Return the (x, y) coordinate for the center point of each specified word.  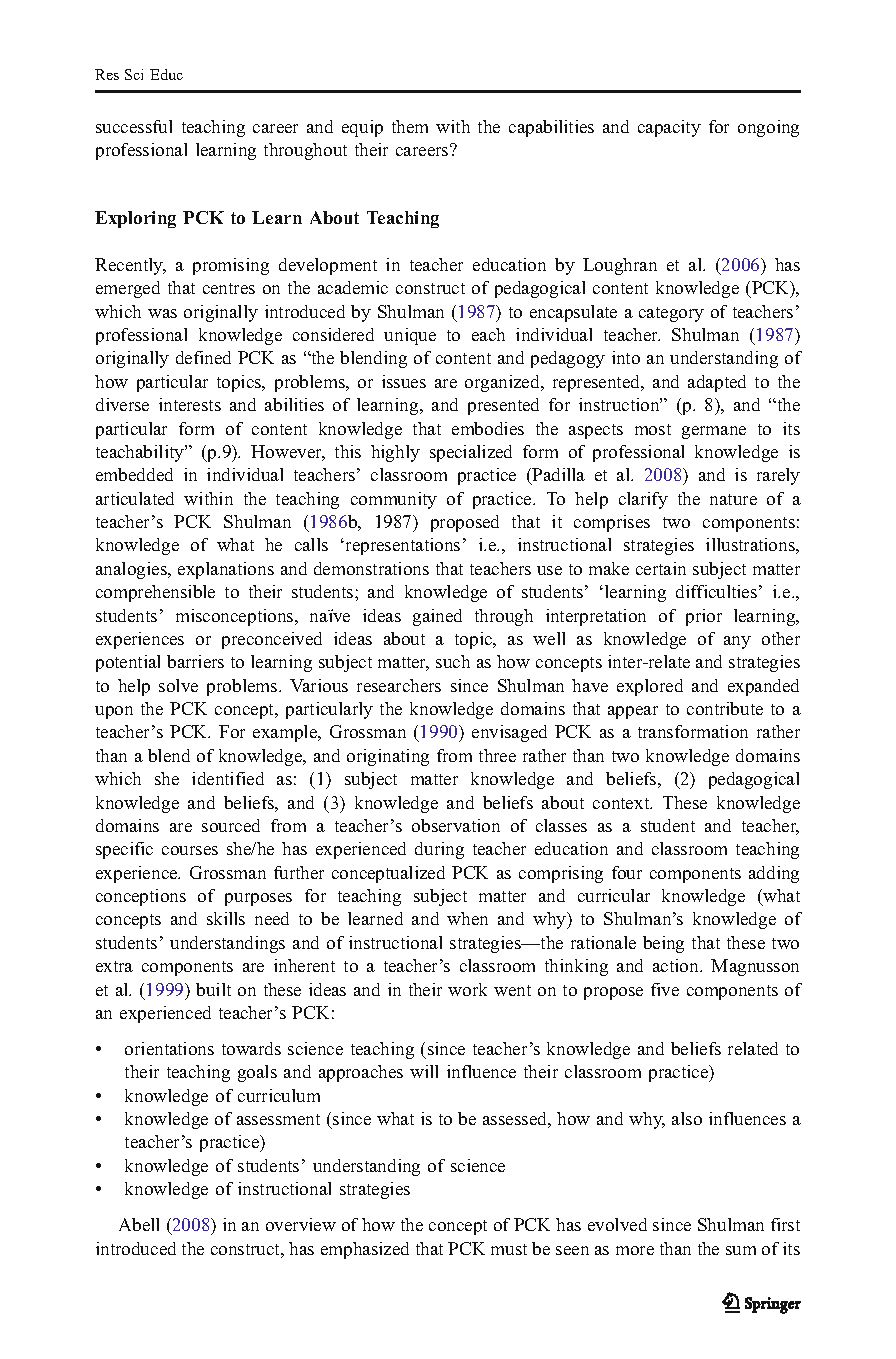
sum (741, 1250)
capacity (669, 128)
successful (134, 126)
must (509, 1249)
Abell (139, 1224)
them (410, 126)
